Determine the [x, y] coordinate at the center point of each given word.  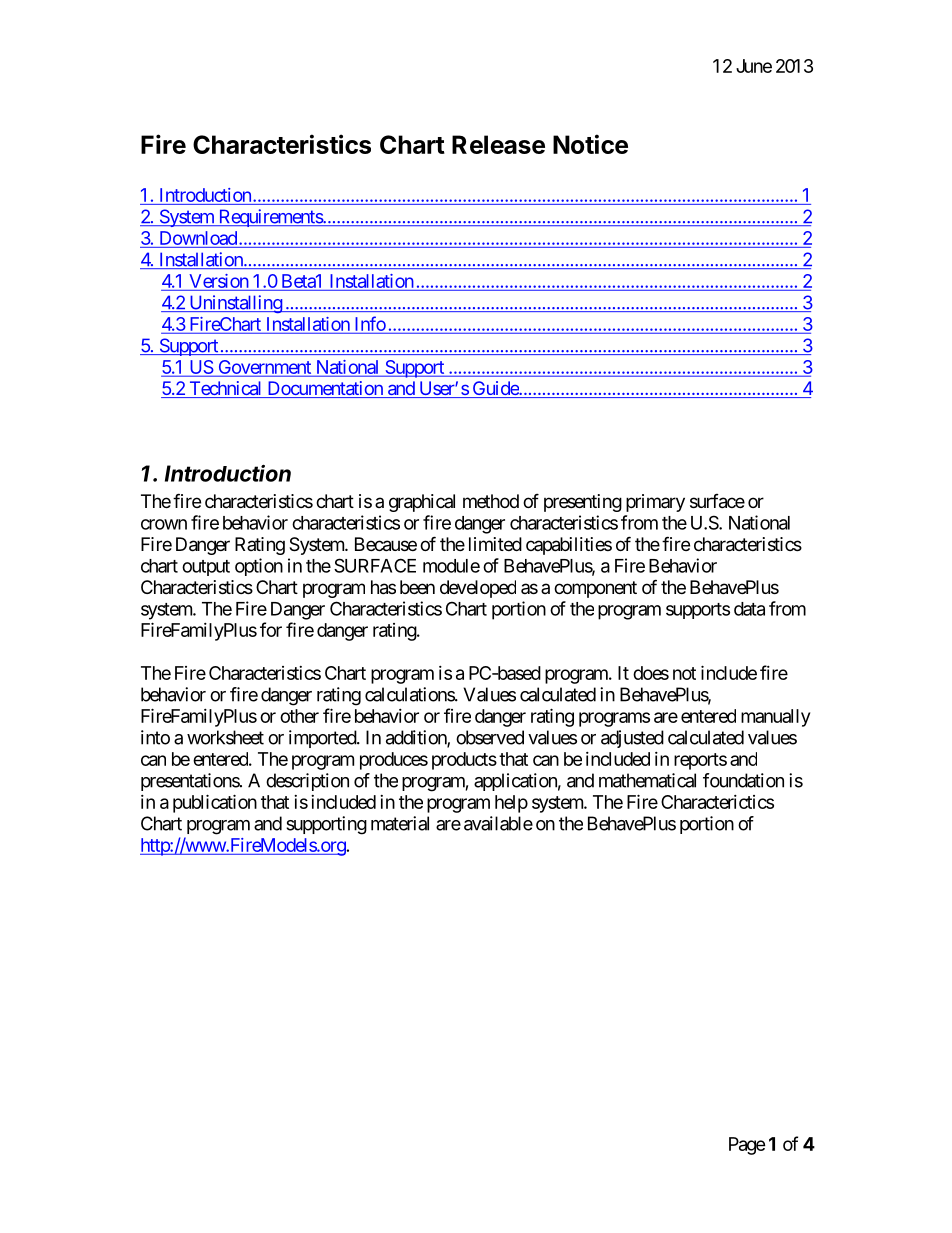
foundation [743, 780]
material [400, 823]
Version [219, 281]
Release [498, 144]
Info [370, 323]
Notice [590, 144]
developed [478, 589]
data [749, 609]
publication [215, 803]
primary [655, 503]
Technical [225, 389]
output [206, 568]
